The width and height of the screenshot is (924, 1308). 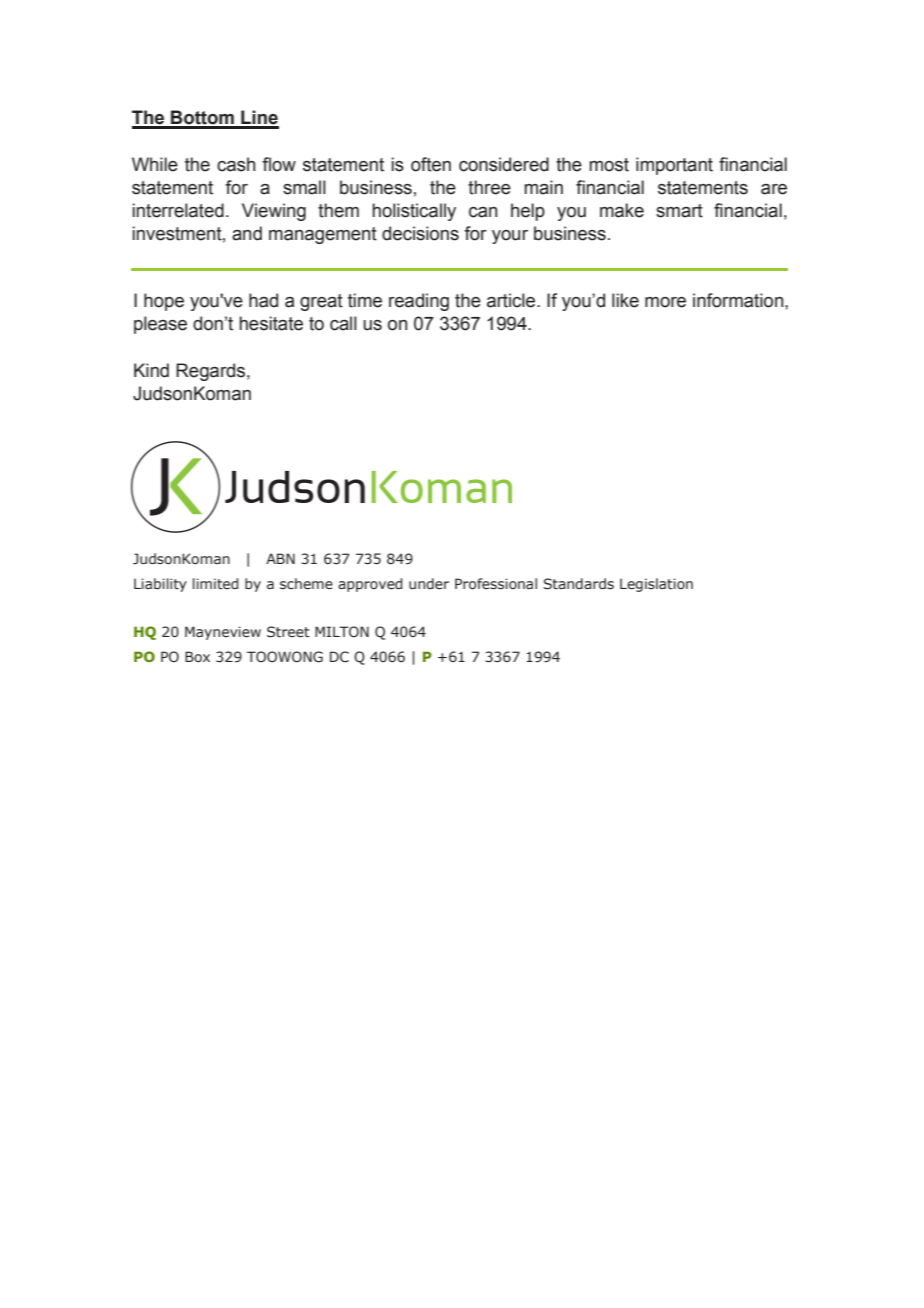 What do you see at coordinates (656, 585) in the screenshot?
I see `Legislation` at bounding box center [656, 585].
